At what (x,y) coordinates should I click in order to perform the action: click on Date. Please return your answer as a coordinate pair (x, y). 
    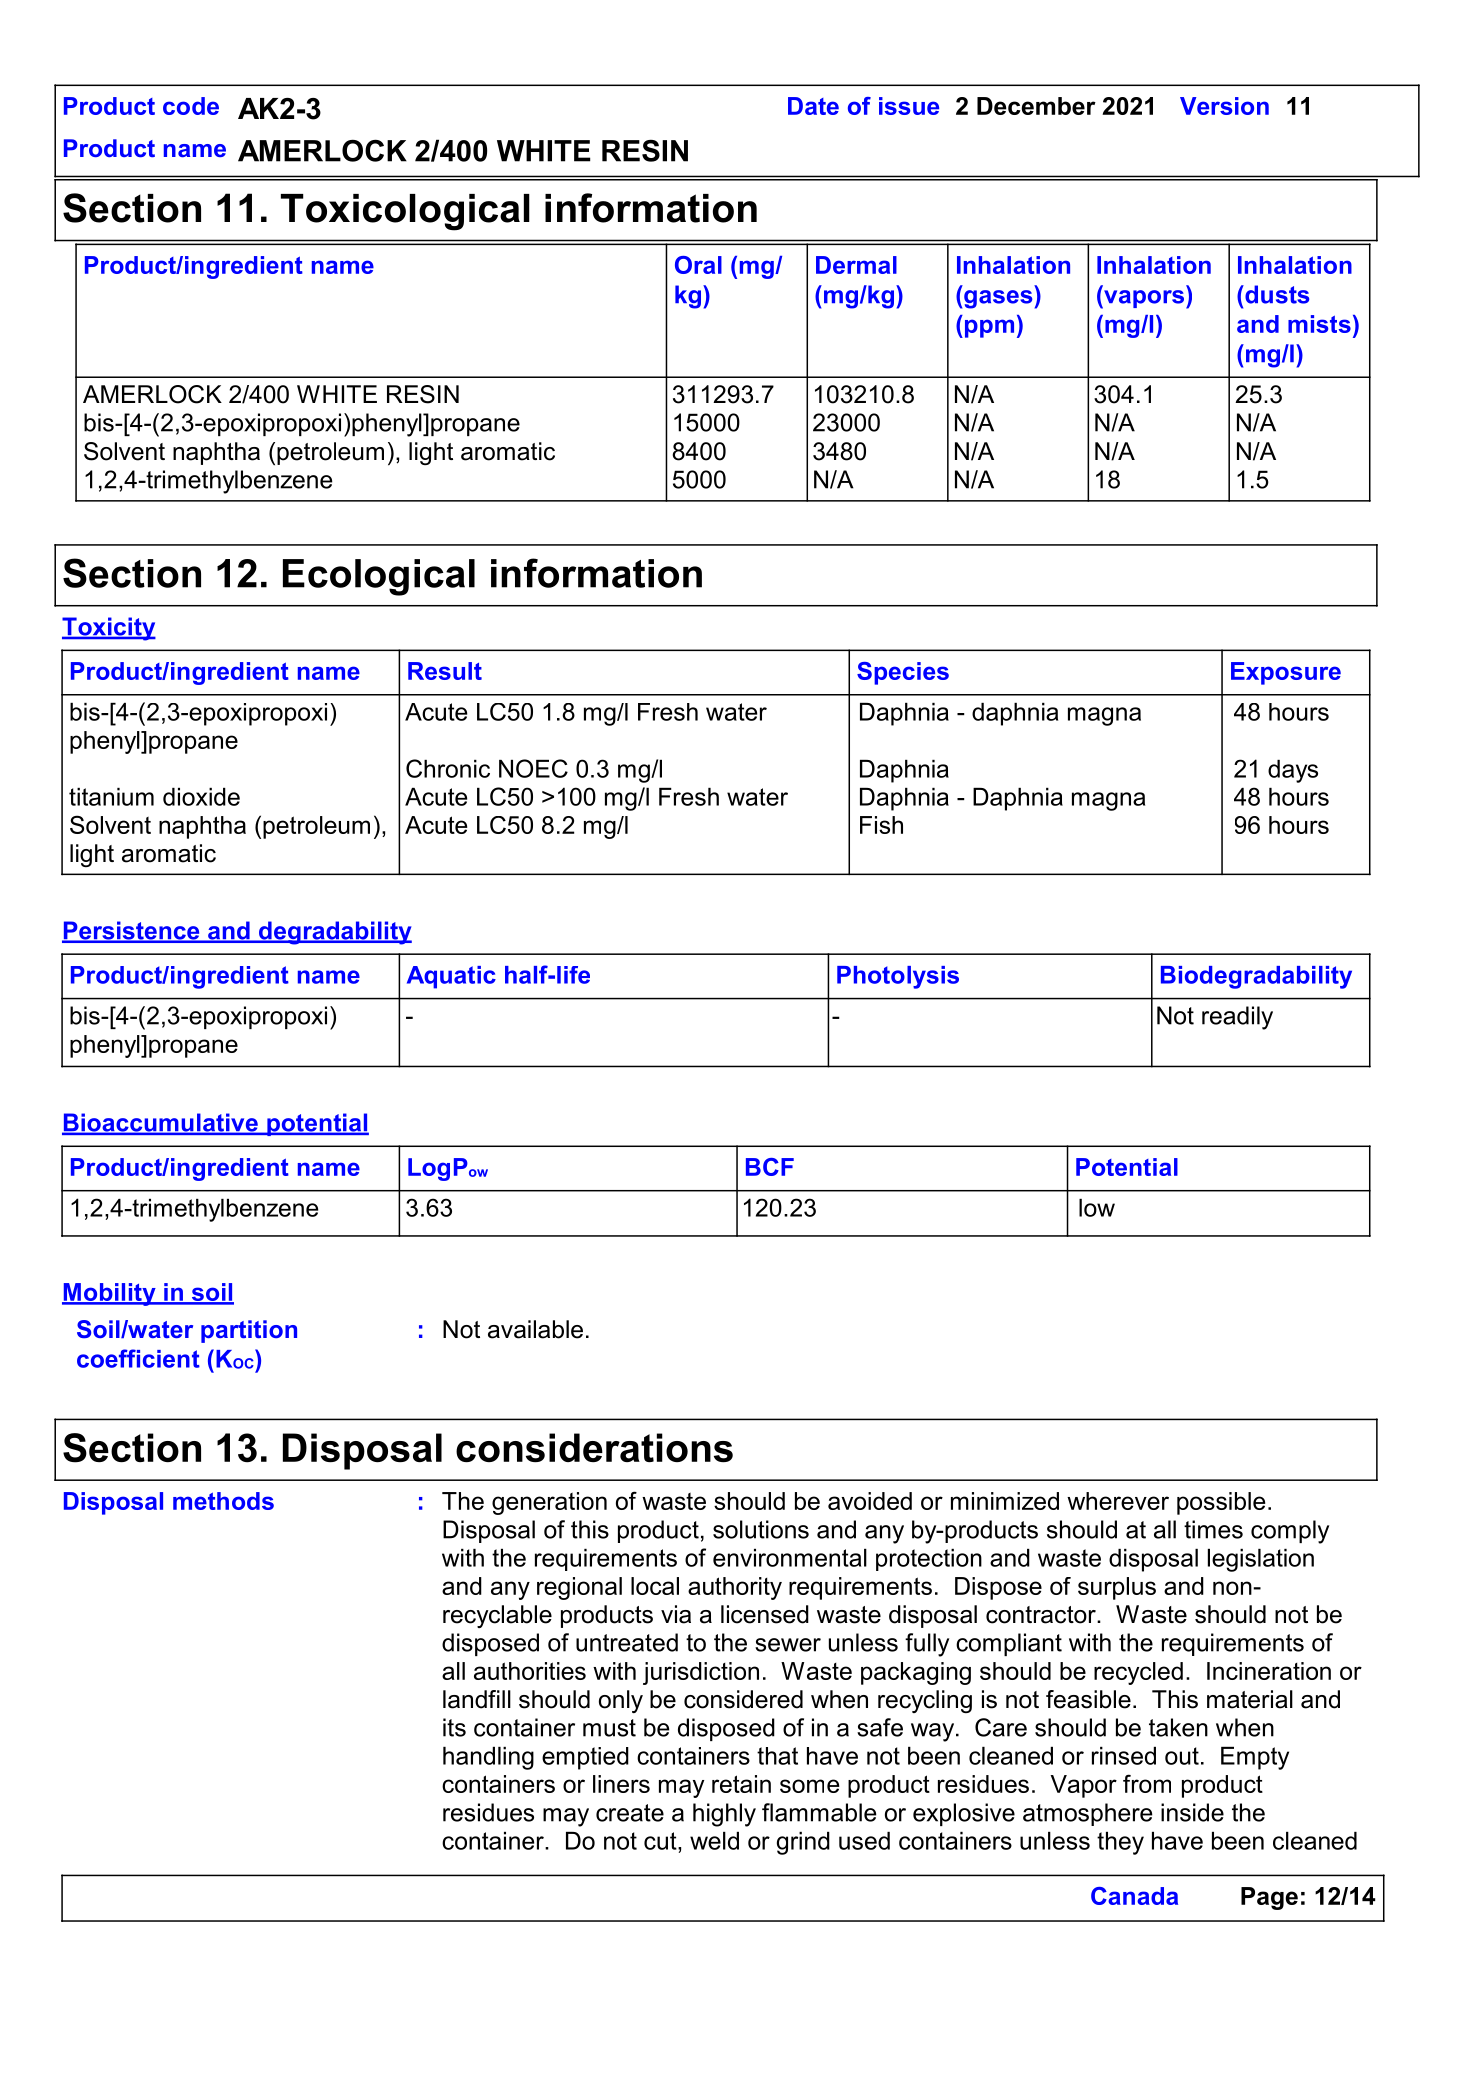
    Looking at the image, I should click on (813, 106).
